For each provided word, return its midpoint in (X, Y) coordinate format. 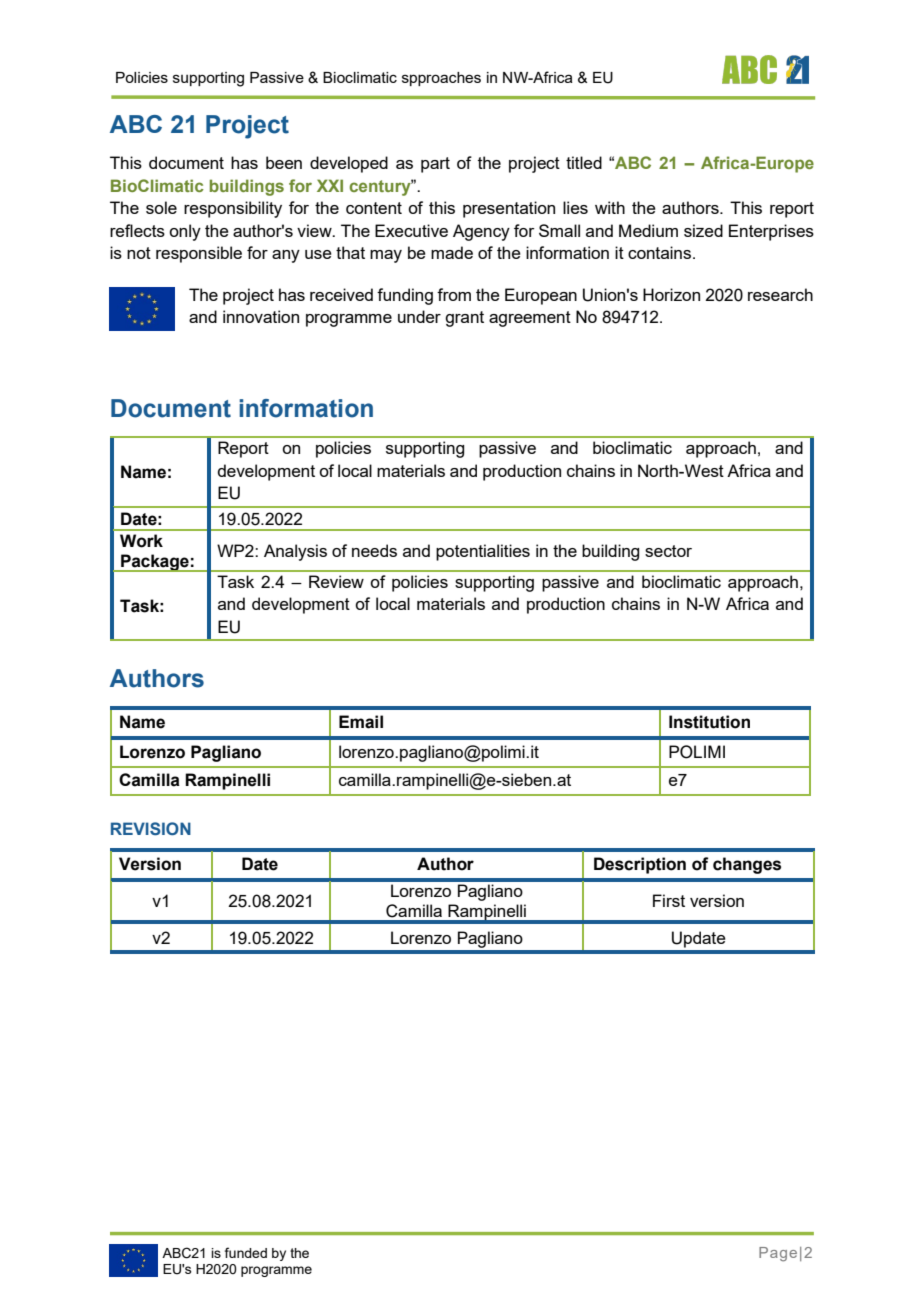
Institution (709, 722)
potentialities (483, 552)
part (435, 165)
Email (361, 722)
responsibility (233, 209)
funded (246, 1252)
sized (703, 230)
